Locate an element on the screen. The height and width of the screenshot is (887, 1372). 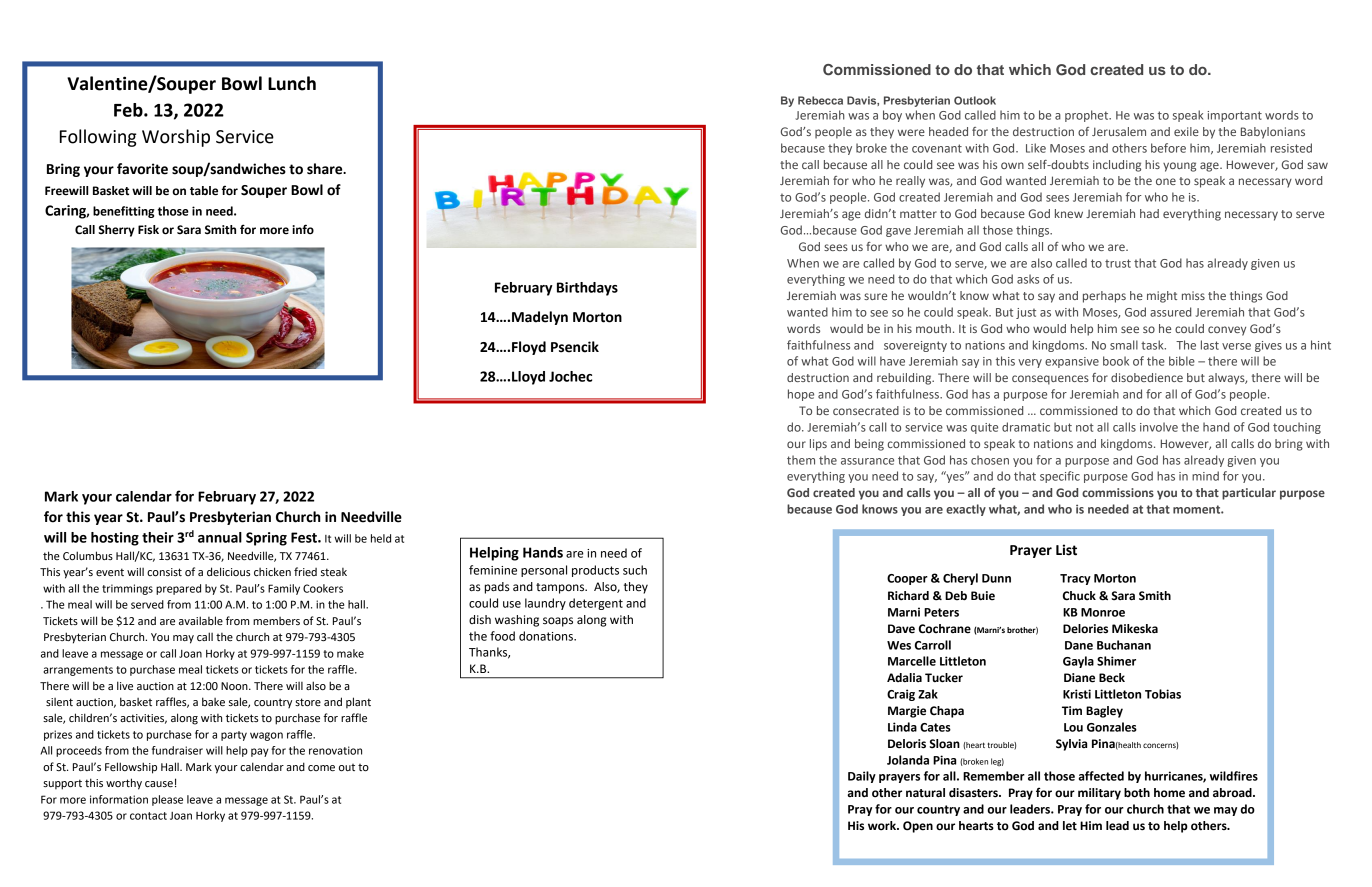
Fisk is located at coordinates (148, 230).
